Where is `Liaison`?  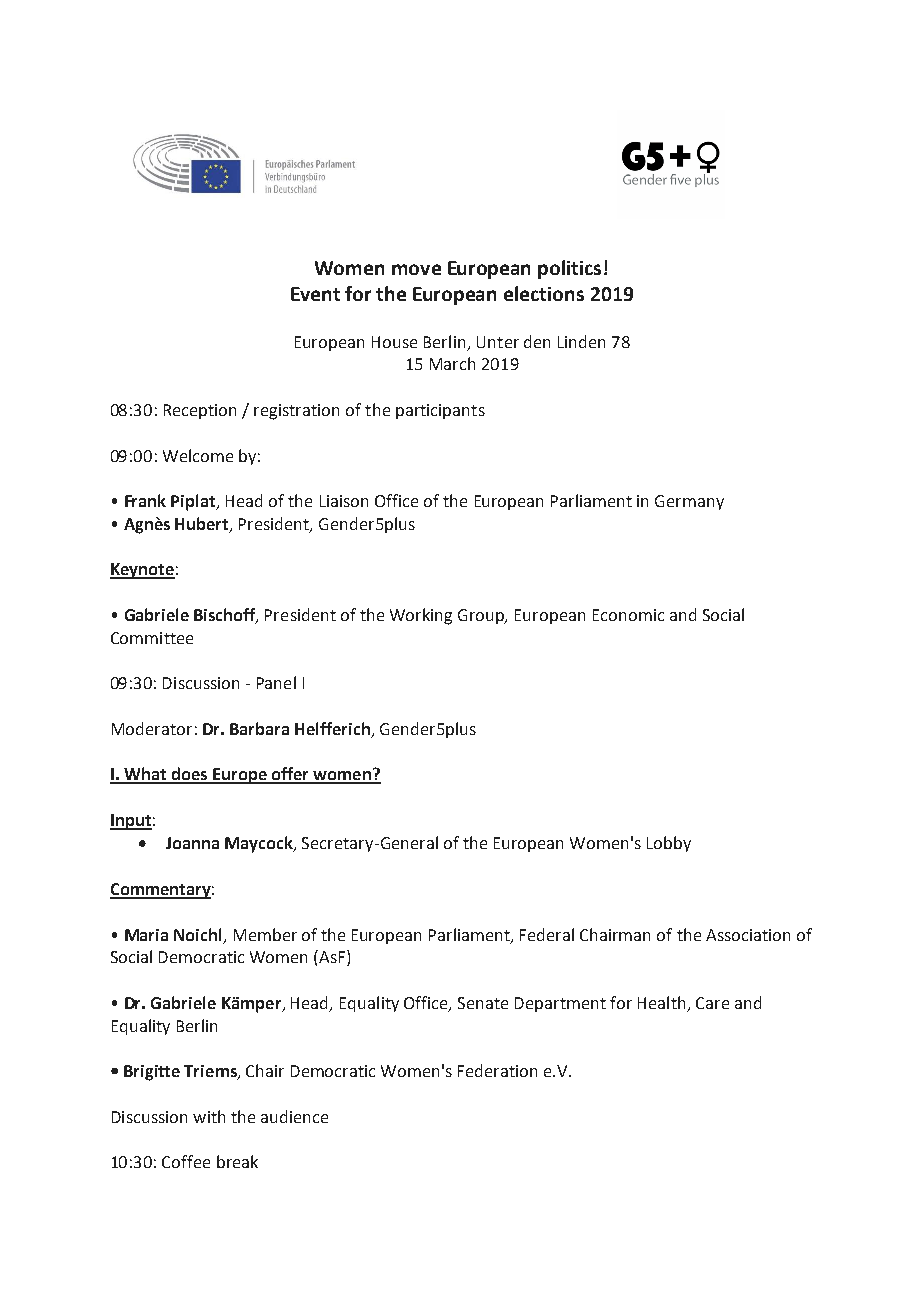 Liaison is located at coordinates (344, 501).
